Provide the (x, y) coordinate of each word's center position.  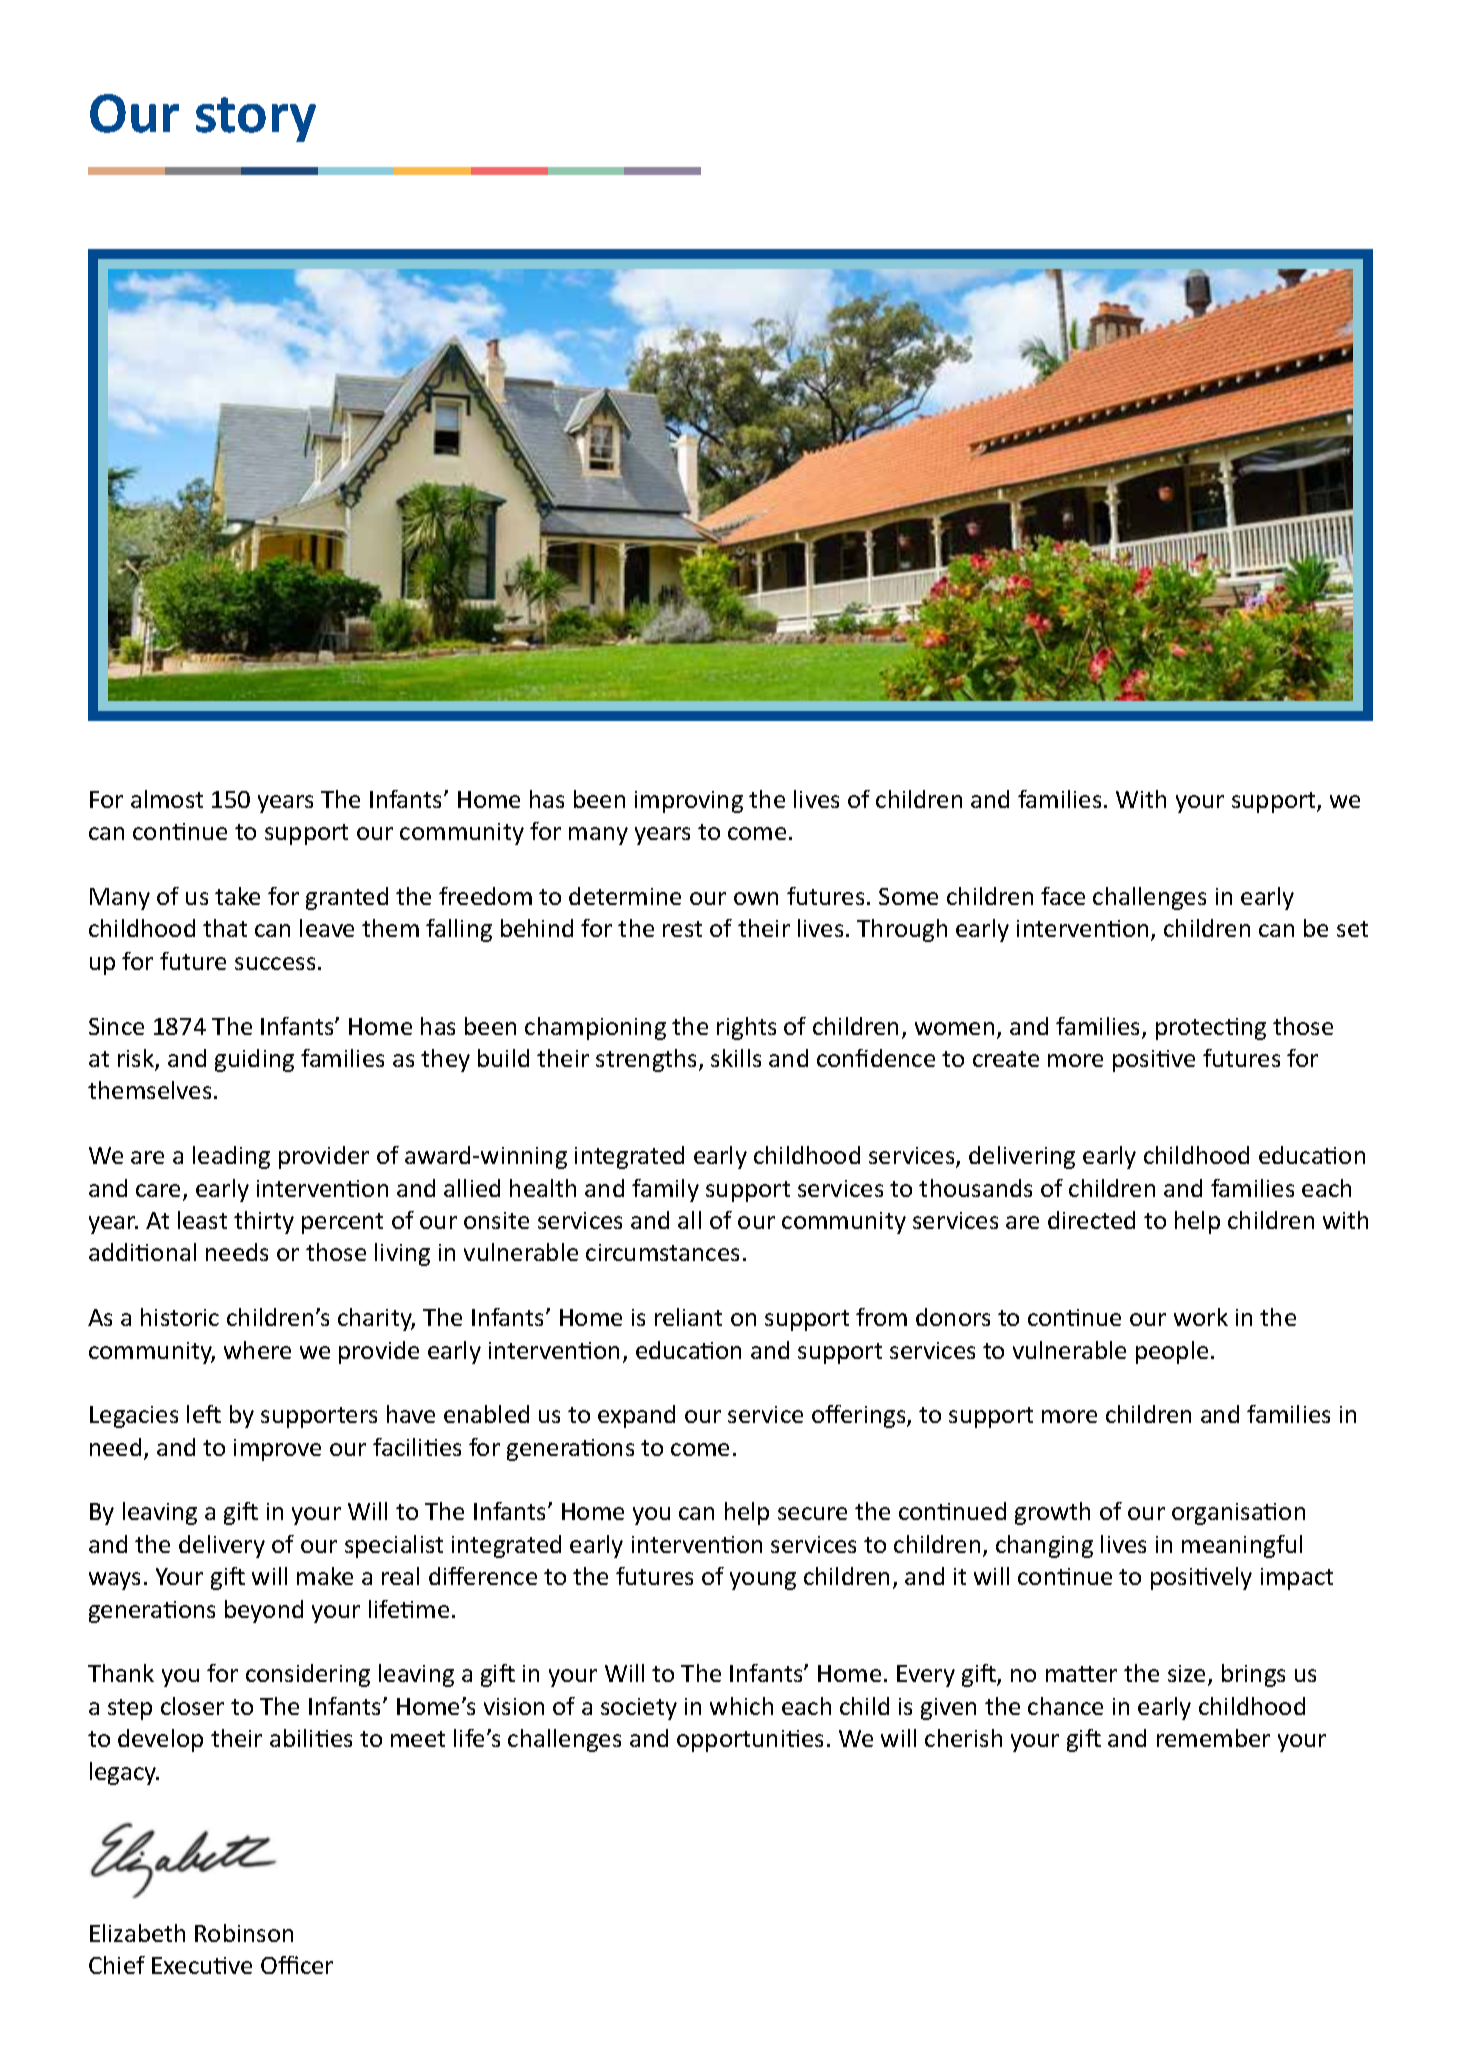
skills (736, 1058)
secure (812, 1513)
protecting (1211, 1029)
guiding (254, 1060)
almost (167, 799)
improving (689, 802)
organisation (1238, 1514)
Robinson (244, 1933)
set (1352, 929)
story (256, 119)
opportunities (750, 1741)
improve (277, 1450)
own (756, 898)
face (1063, 896)
